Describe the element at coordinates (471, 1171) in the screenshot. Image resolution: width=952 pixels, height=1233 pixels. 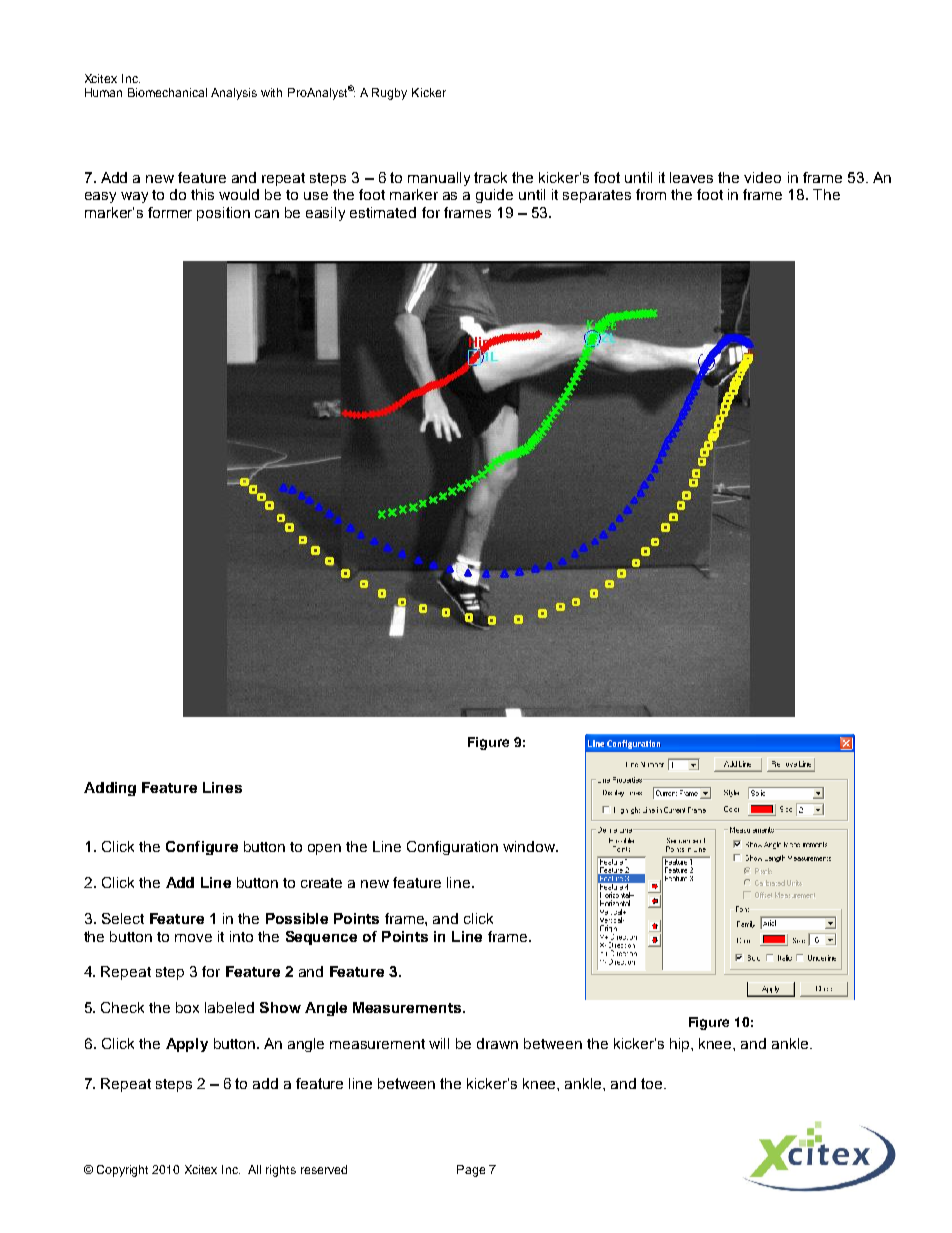
I see `Page` at that location.
